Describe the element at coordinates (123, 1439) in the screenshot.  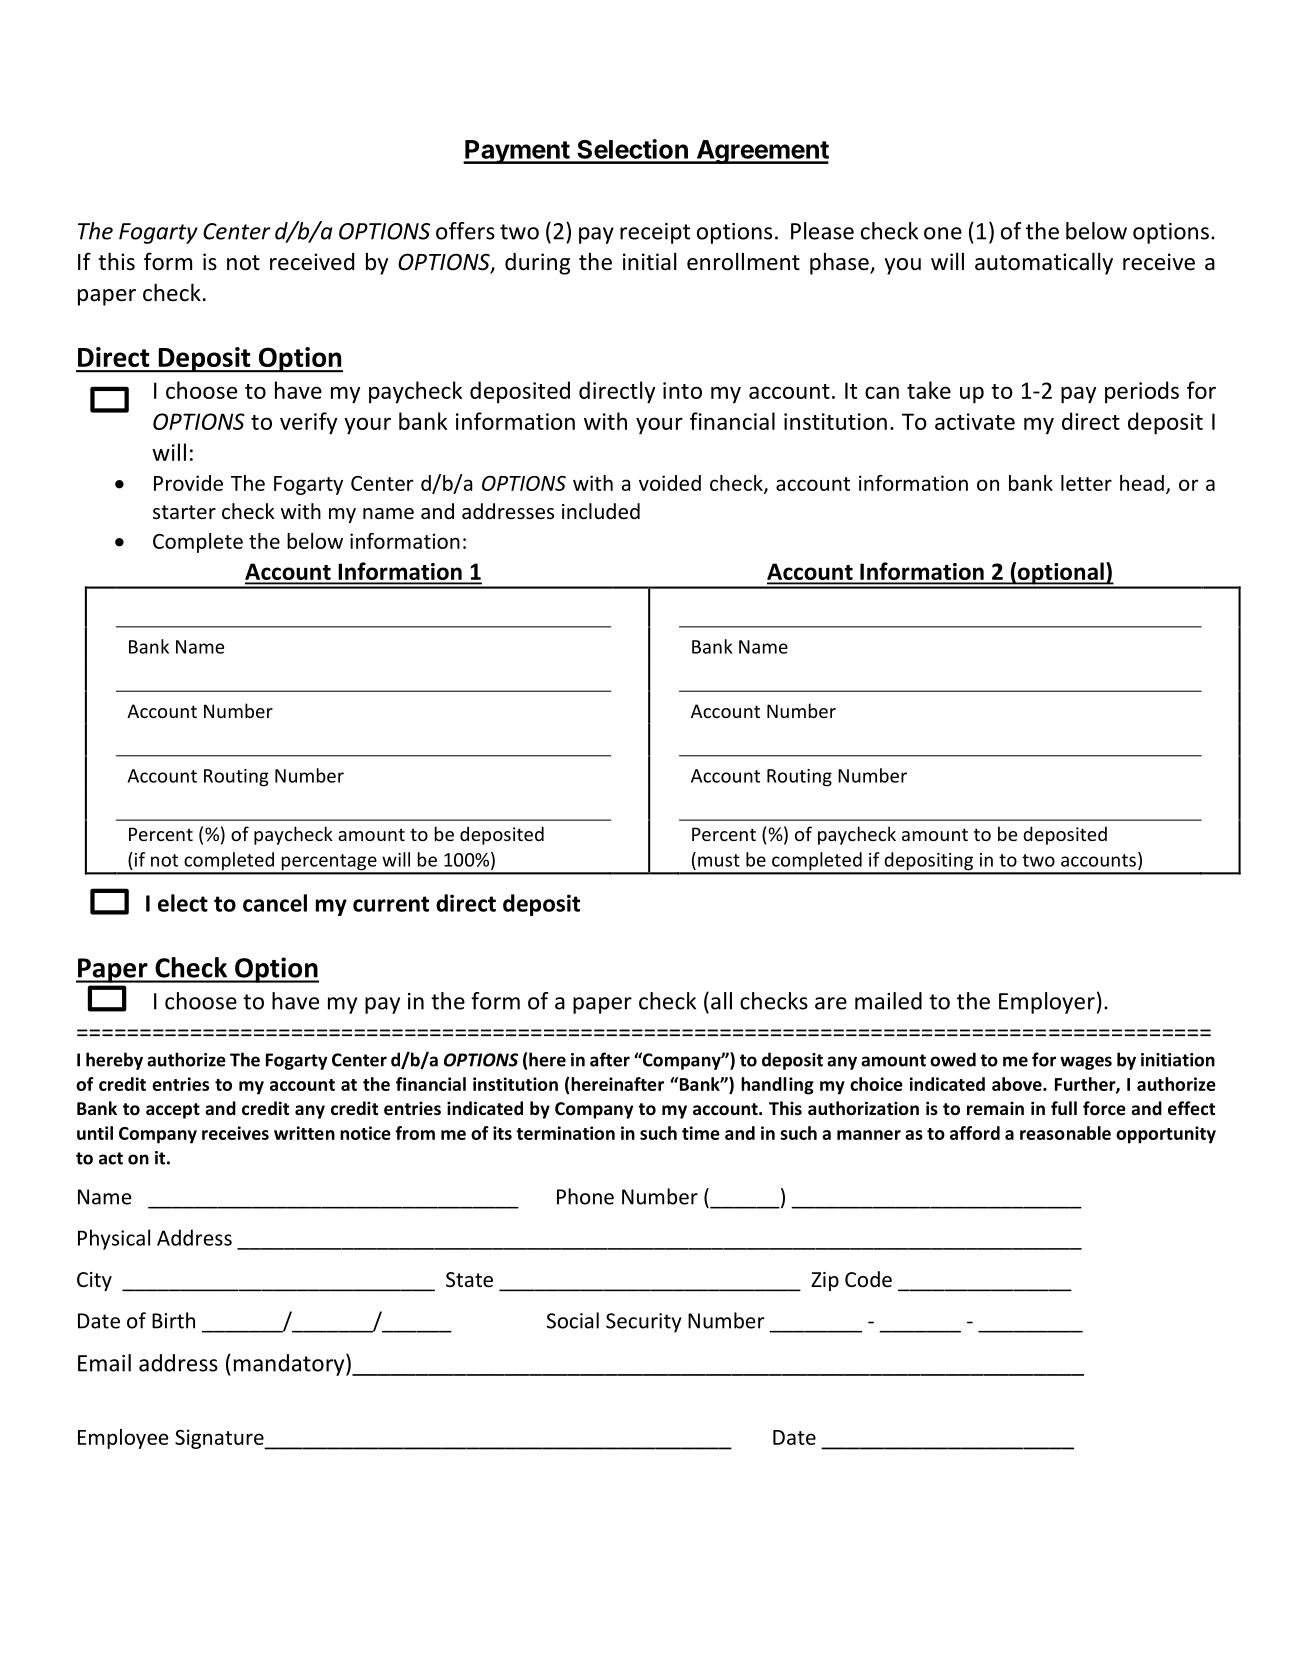
I see `Employee` at that location.
